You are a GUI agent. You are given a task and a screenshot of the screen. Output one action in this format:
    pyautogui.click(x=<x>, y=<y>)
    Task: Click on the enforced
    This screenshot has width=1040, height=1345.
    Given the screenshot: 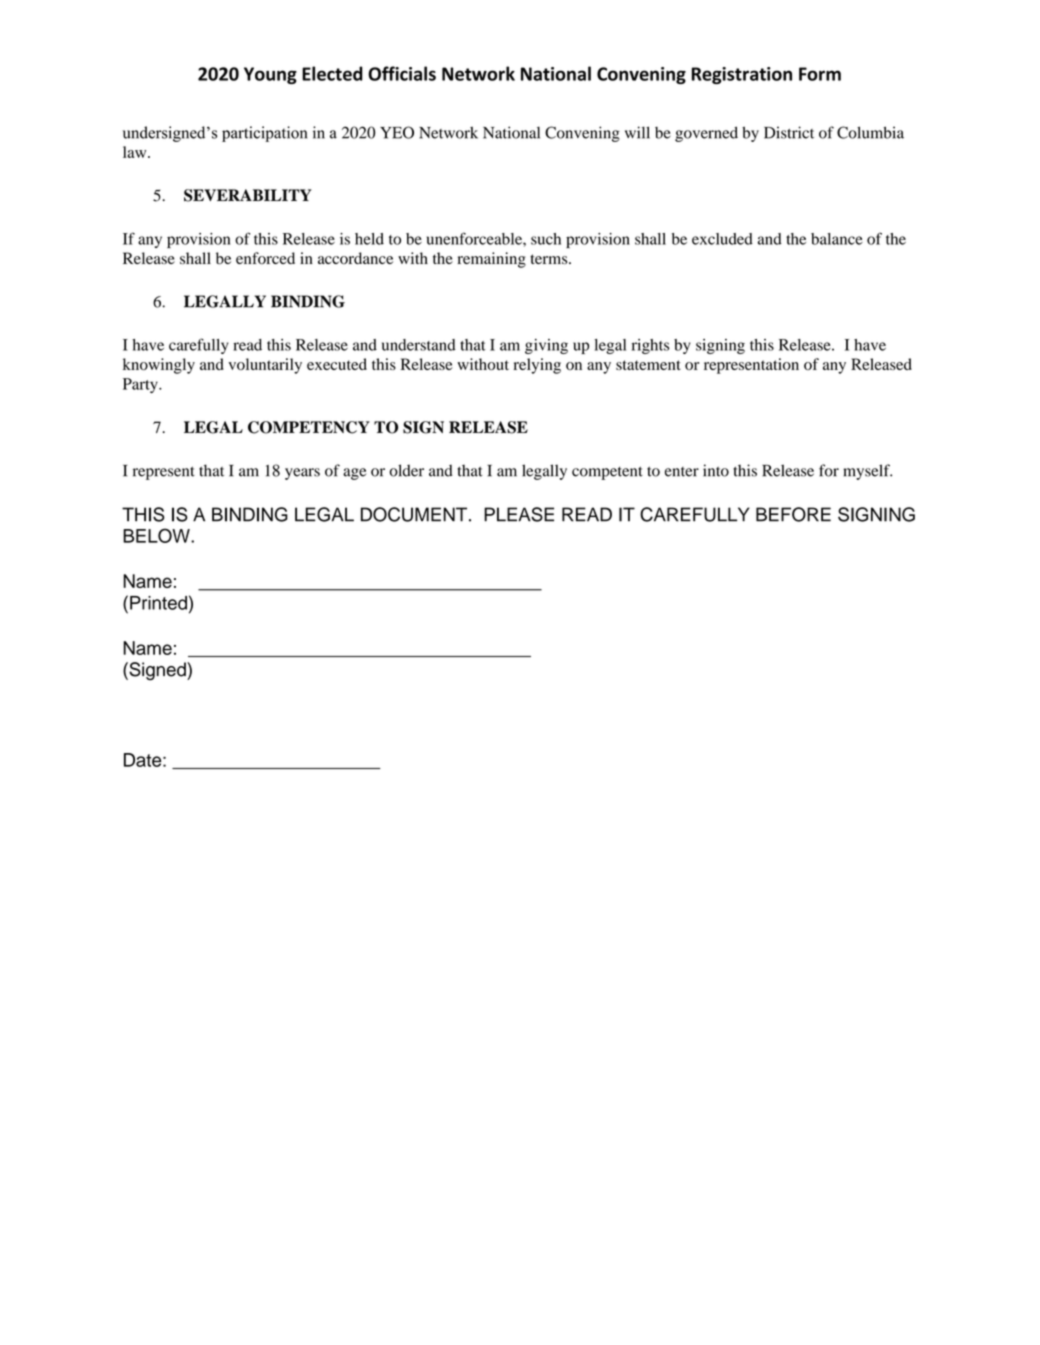 What is the action you would take?
    pyautogui.click(x=265, y=258)
